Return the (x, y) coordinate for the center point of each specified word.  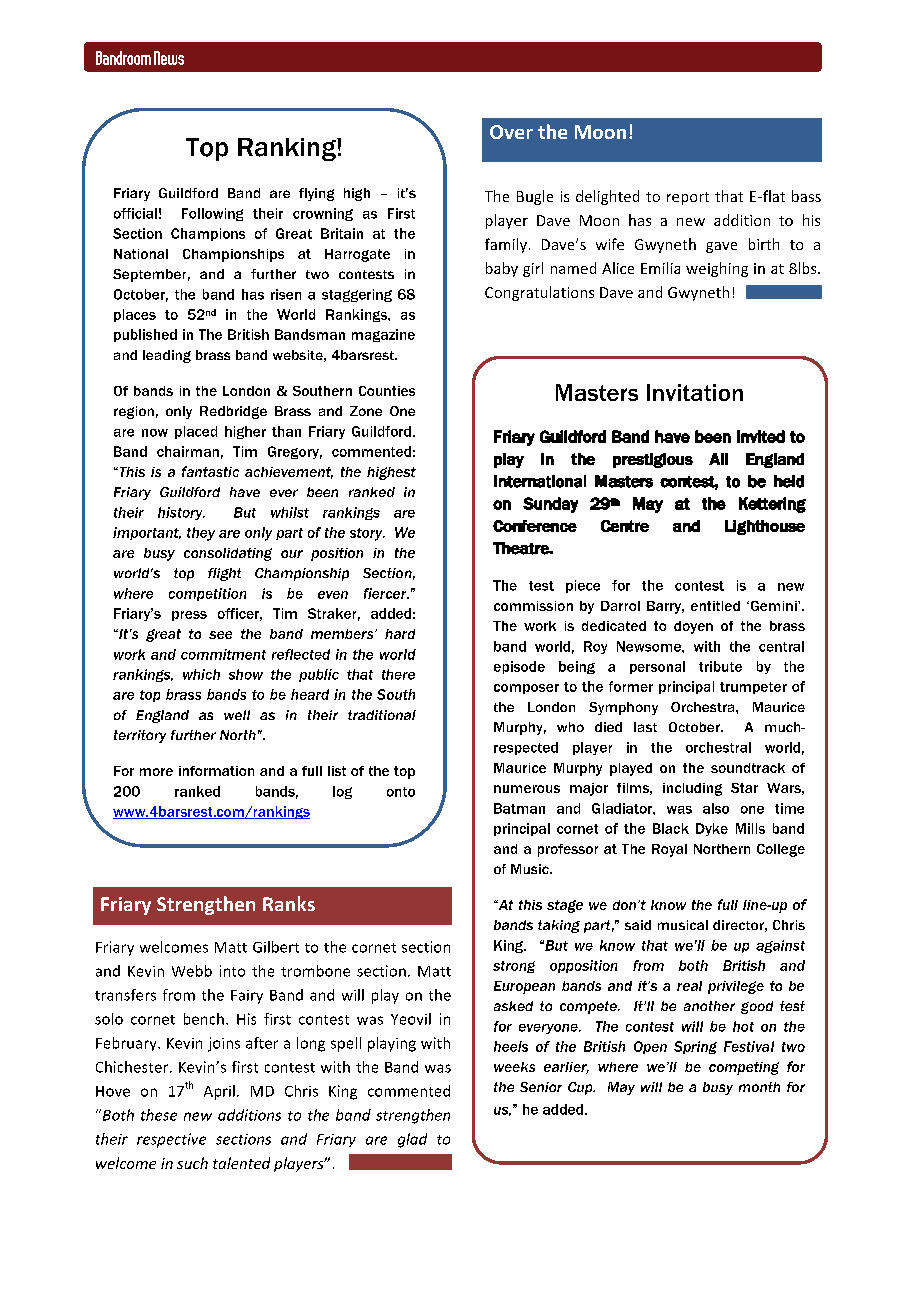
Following (212, 214)
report (688, 198)
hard (400, 634)
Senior (541, 1087)
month (759, 1087)
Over (511, 132)
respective (171, 1140)
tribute (720, 666)
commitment (223, 654)
